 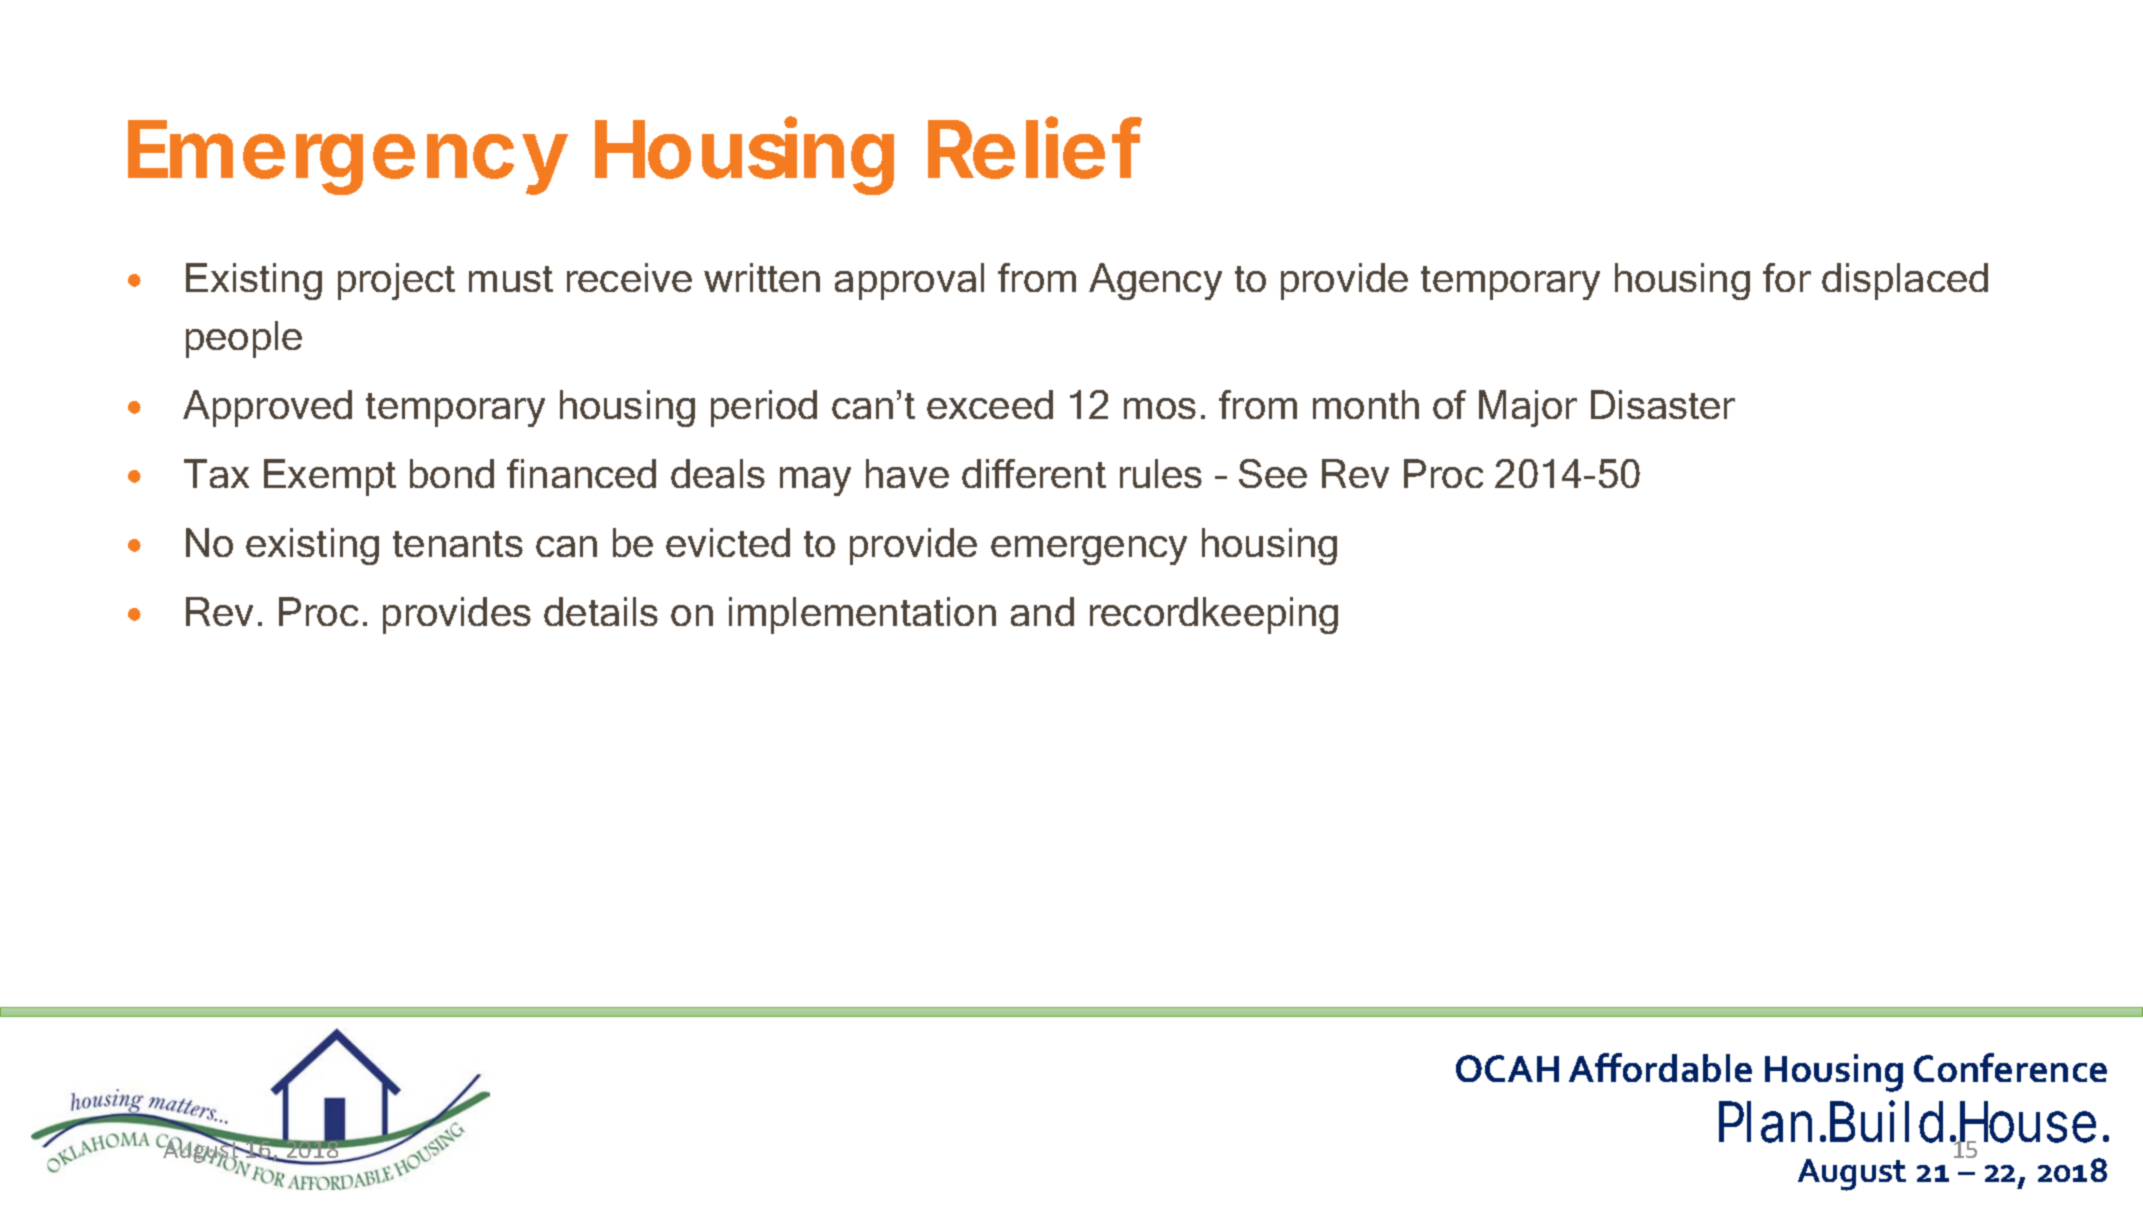 I want to click on project, so click(x=396, y=281).
